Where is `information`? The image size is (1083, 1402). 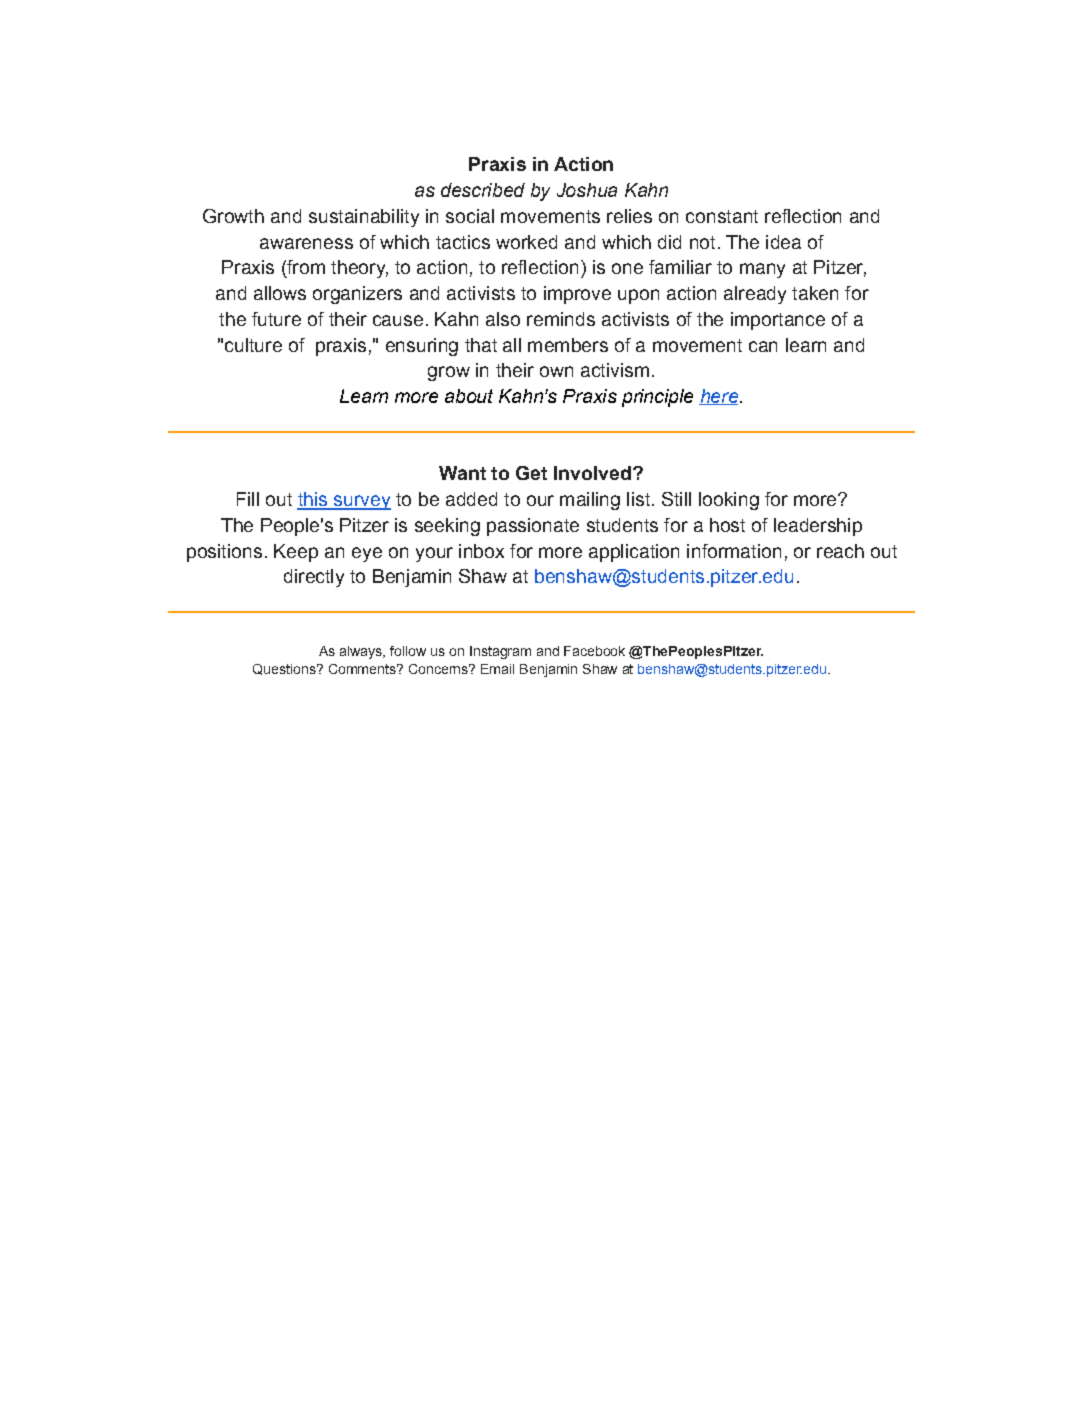 information is located at coordinates (734, 551).
